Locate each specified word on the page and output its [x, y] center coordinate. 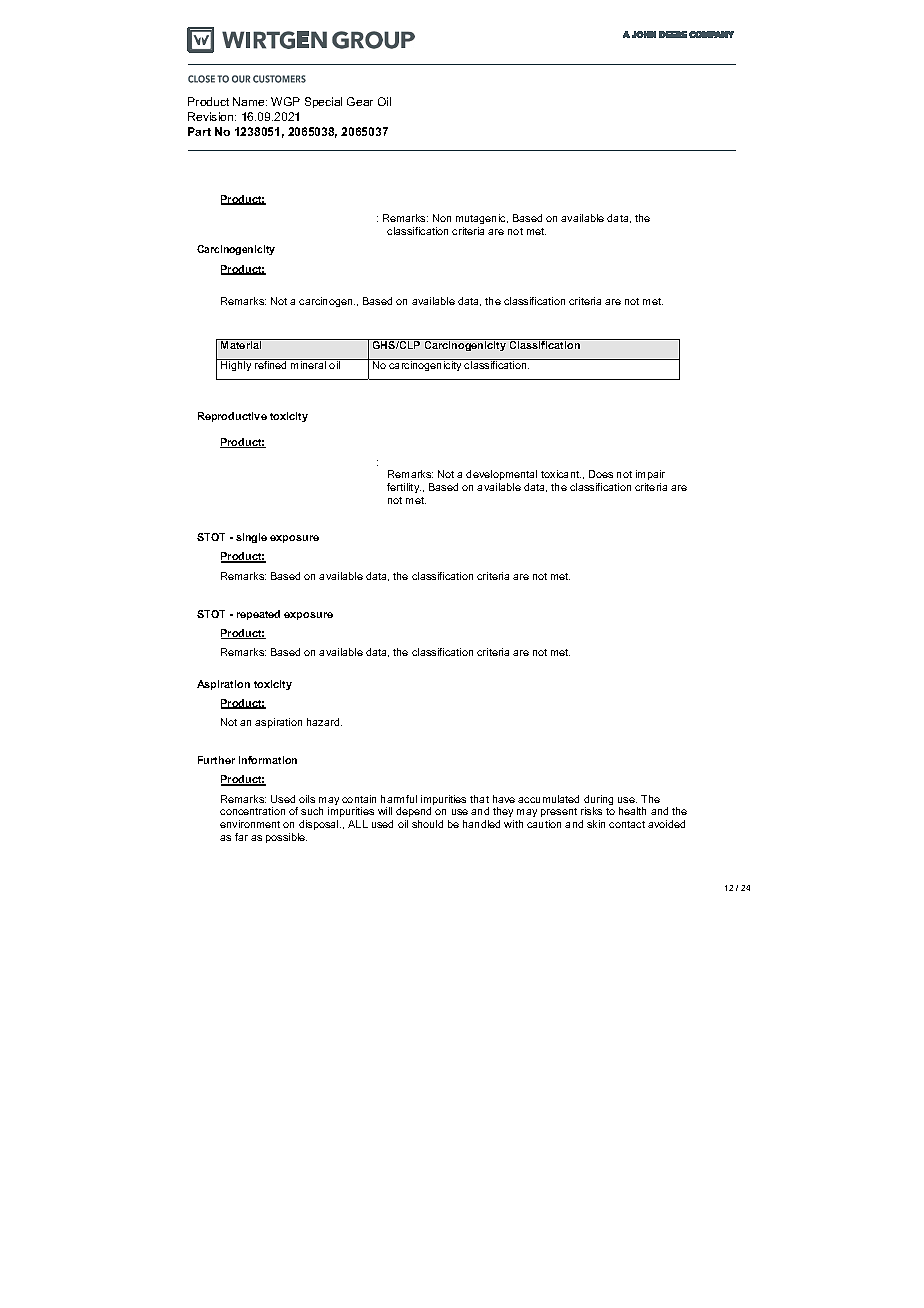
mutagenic [482, 219]
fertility [404, 488]
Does [601, 474]
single [251, 538]
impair [650, 475]
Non [442, 218]
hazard [324, 722]
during [598, 801]
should [427, 824]
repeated [258, 615]
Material [241, 344]
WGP [285, 101]
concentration [252, 811]
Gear [360, 101]
